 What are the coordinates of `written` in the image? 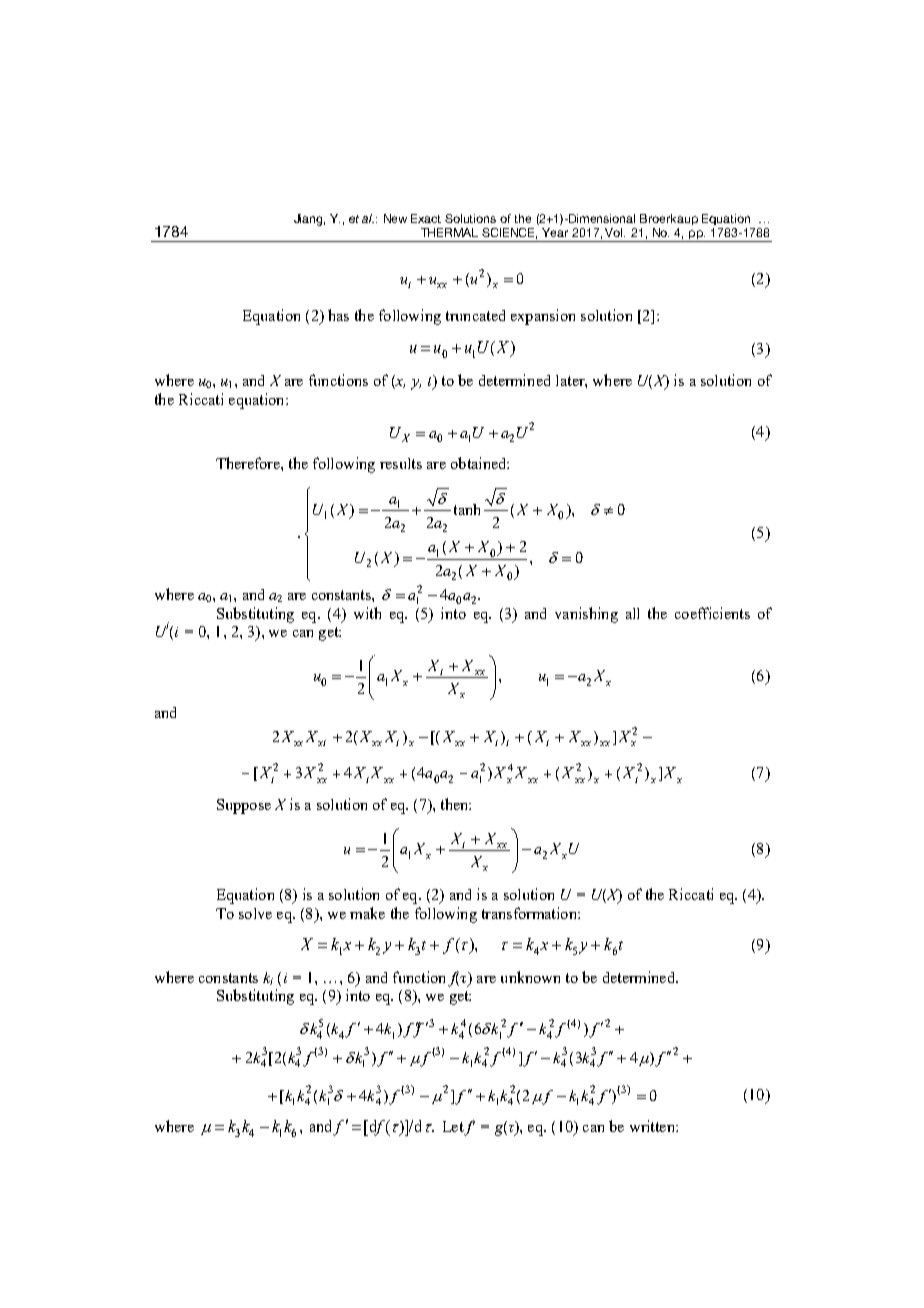 It's located at (653, 1126).
